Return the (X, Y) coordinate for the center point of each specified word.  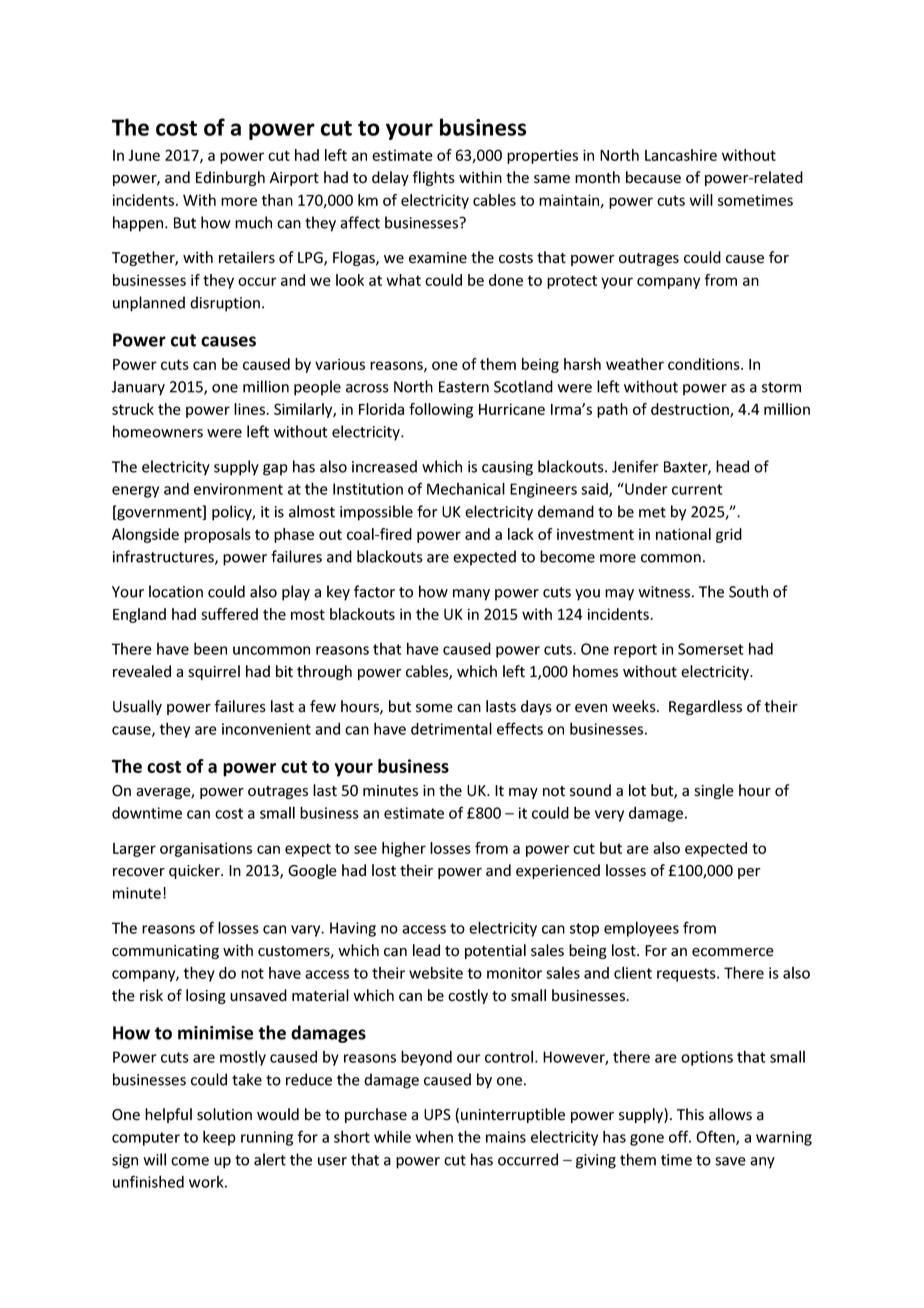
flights (433, 178)
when (434, 1136)
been (210, 648)
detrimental (451, 728)
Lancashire (681, 155)
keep (219, 1138)
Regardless (705, 707)
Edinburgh (230, 178)
